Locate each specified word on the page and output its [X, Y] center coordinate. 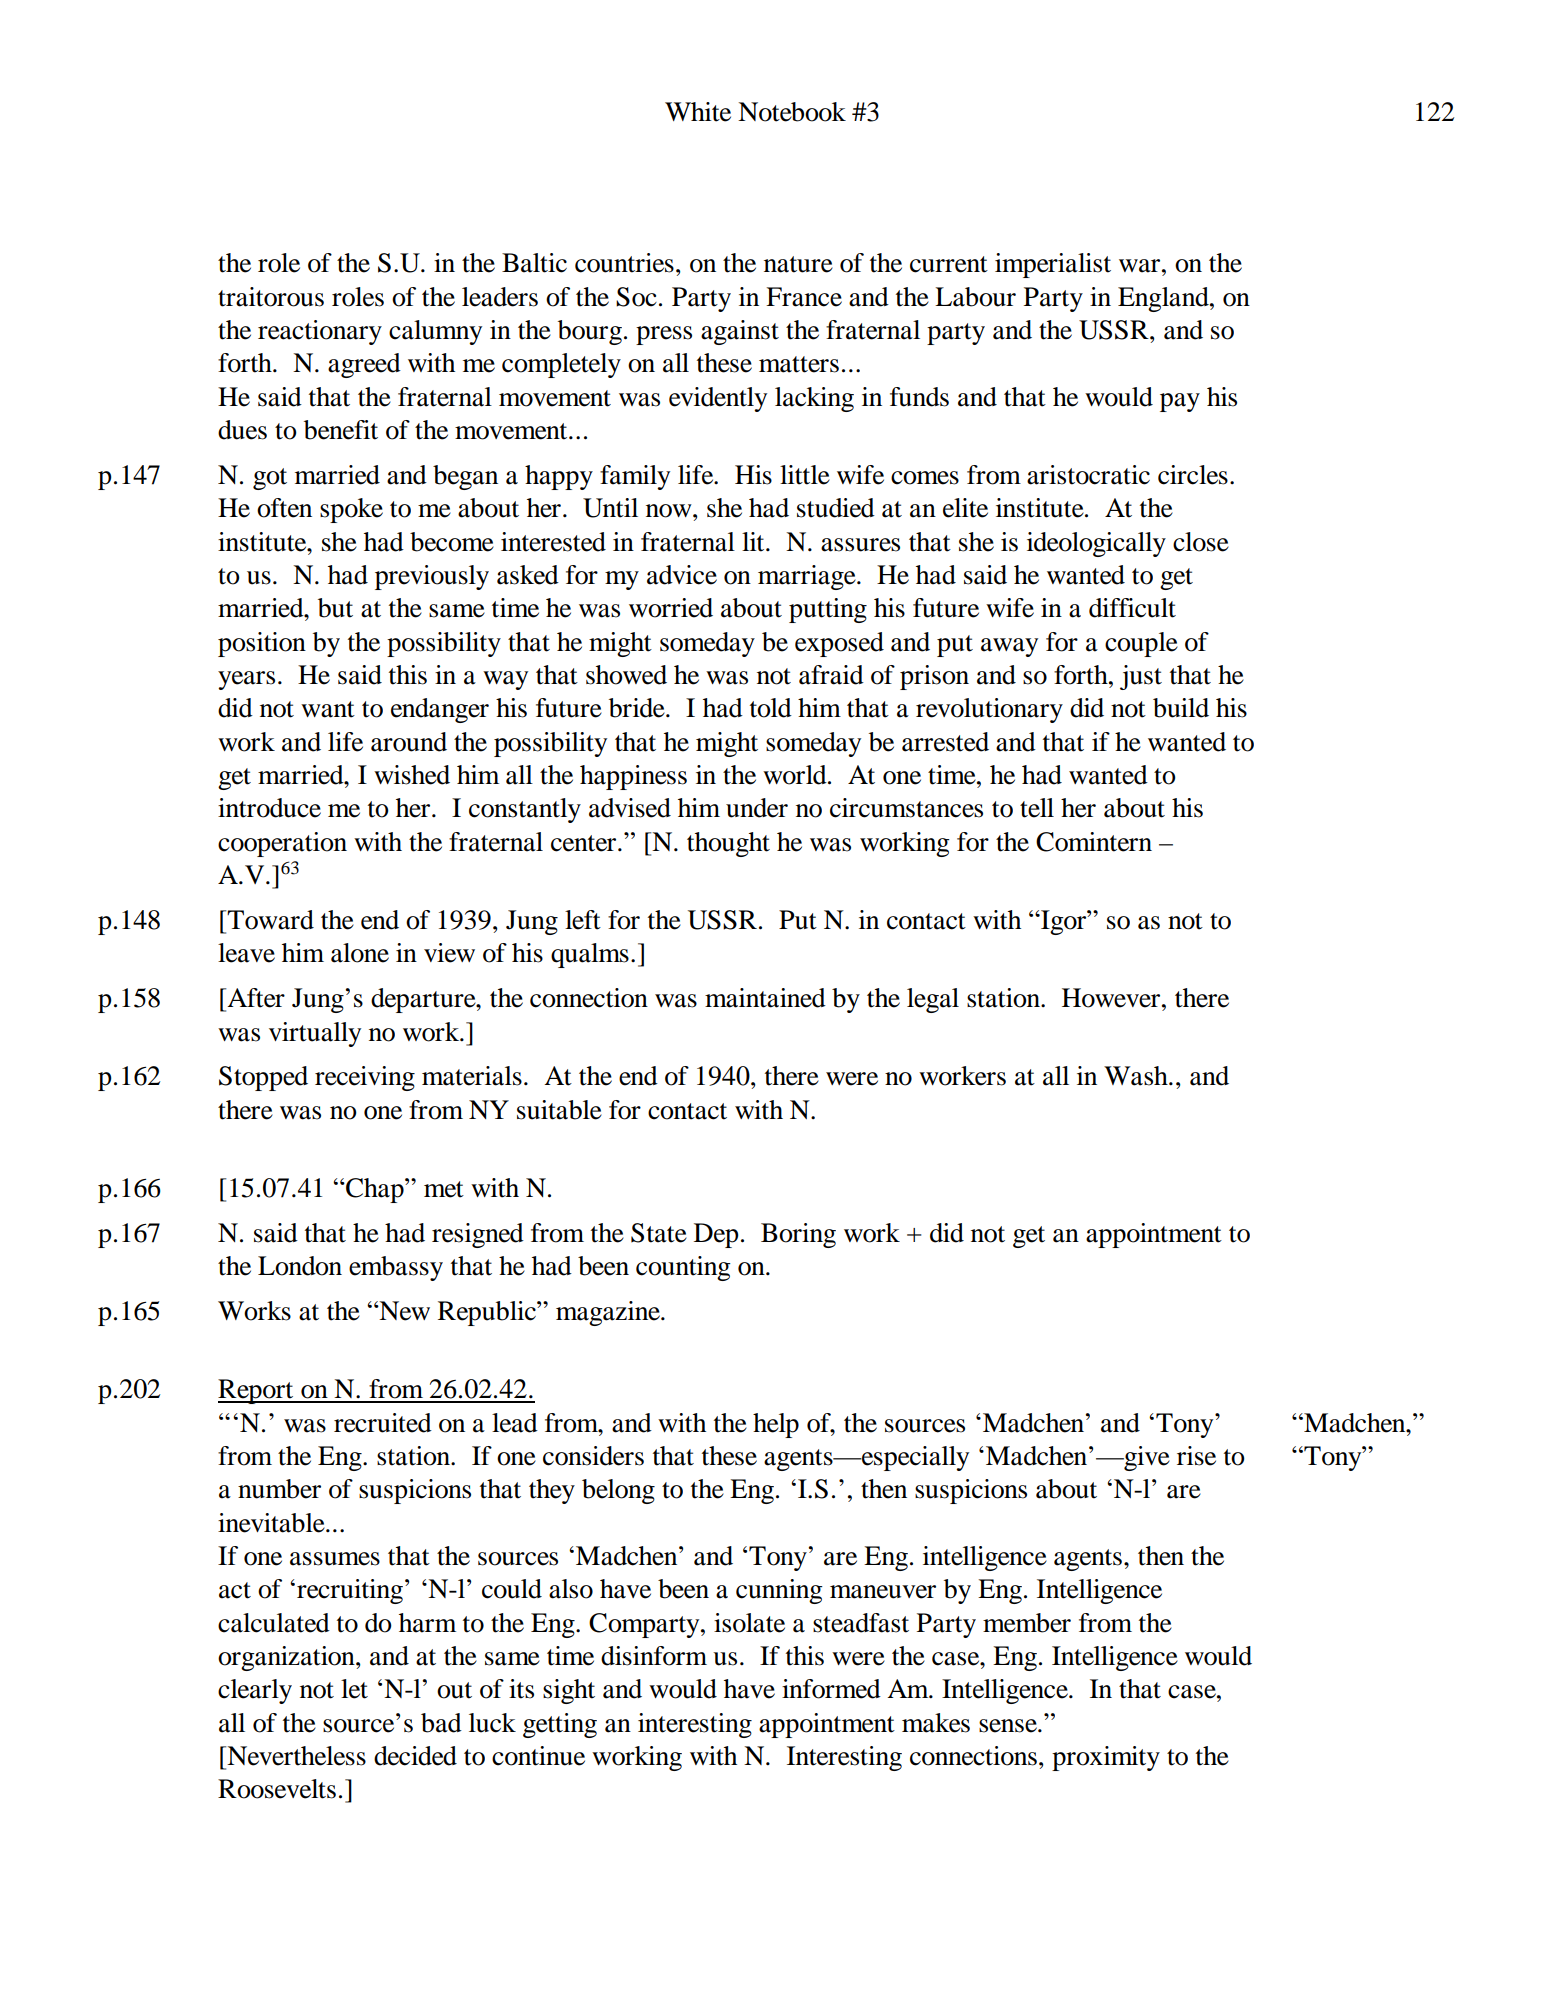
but [335, 608]
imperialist [1053, 265]
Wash [1137, 1076]
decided [415, 1756]
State [659, 1233]
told [771, 708]
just [1141, 677]
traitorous [271, 297]
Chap [375, 1190]
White [698, 112]
